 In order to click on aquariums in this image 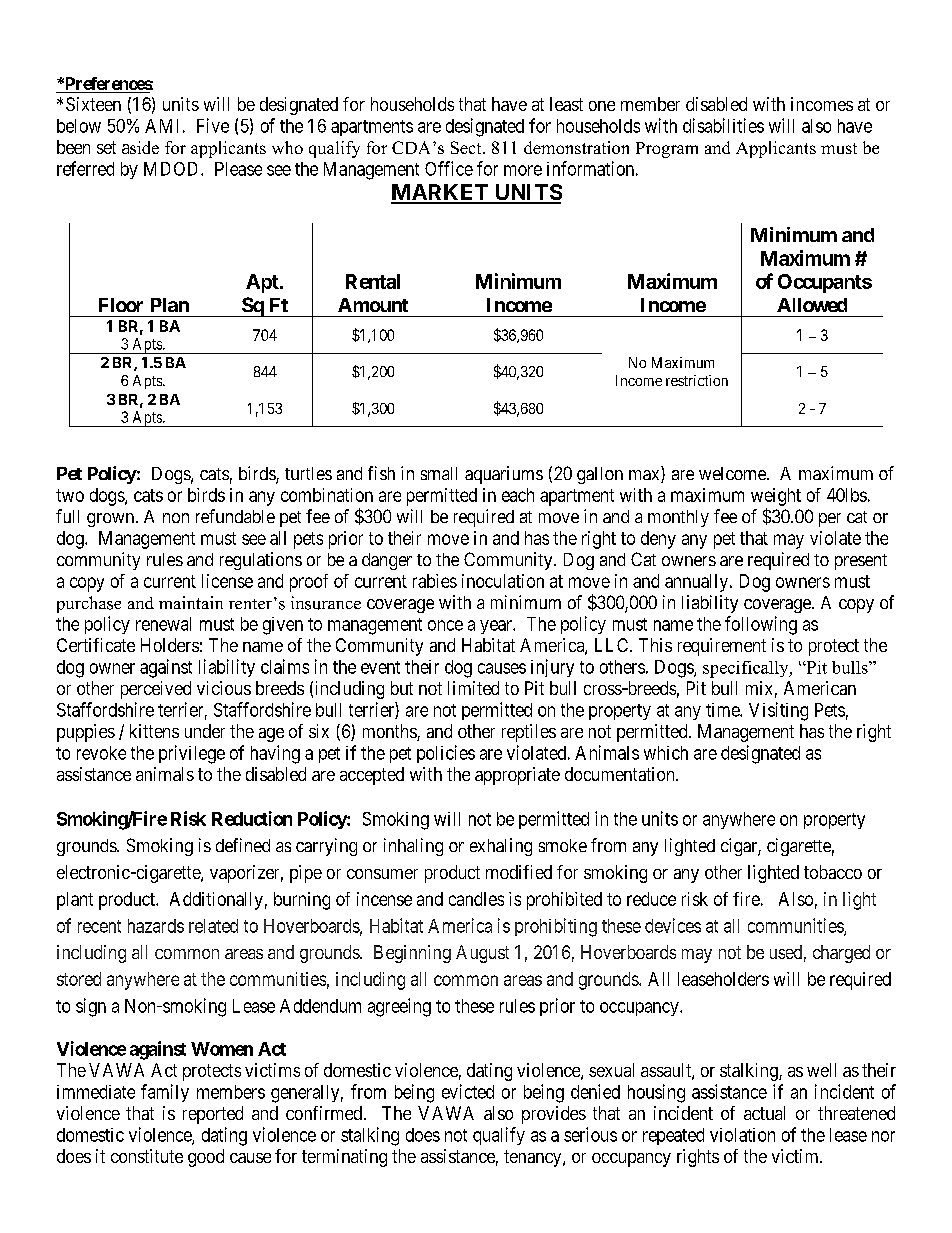, I will do `click(504, 475)`.
